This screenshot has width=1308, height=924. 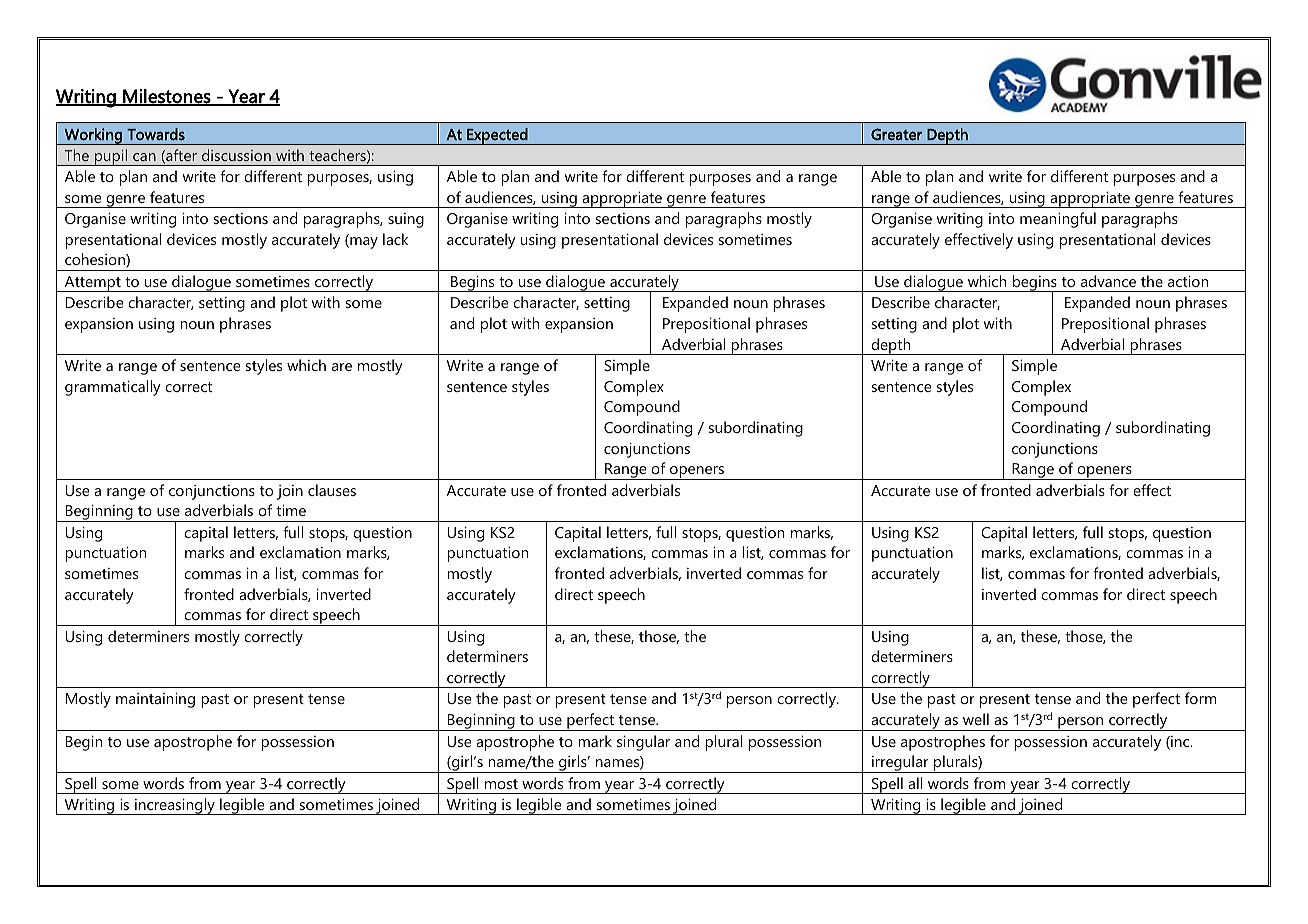 What do you see at coordinates (1108, 281) in the screenshot?
I see `advance` at bounding box center [1108, 281].
